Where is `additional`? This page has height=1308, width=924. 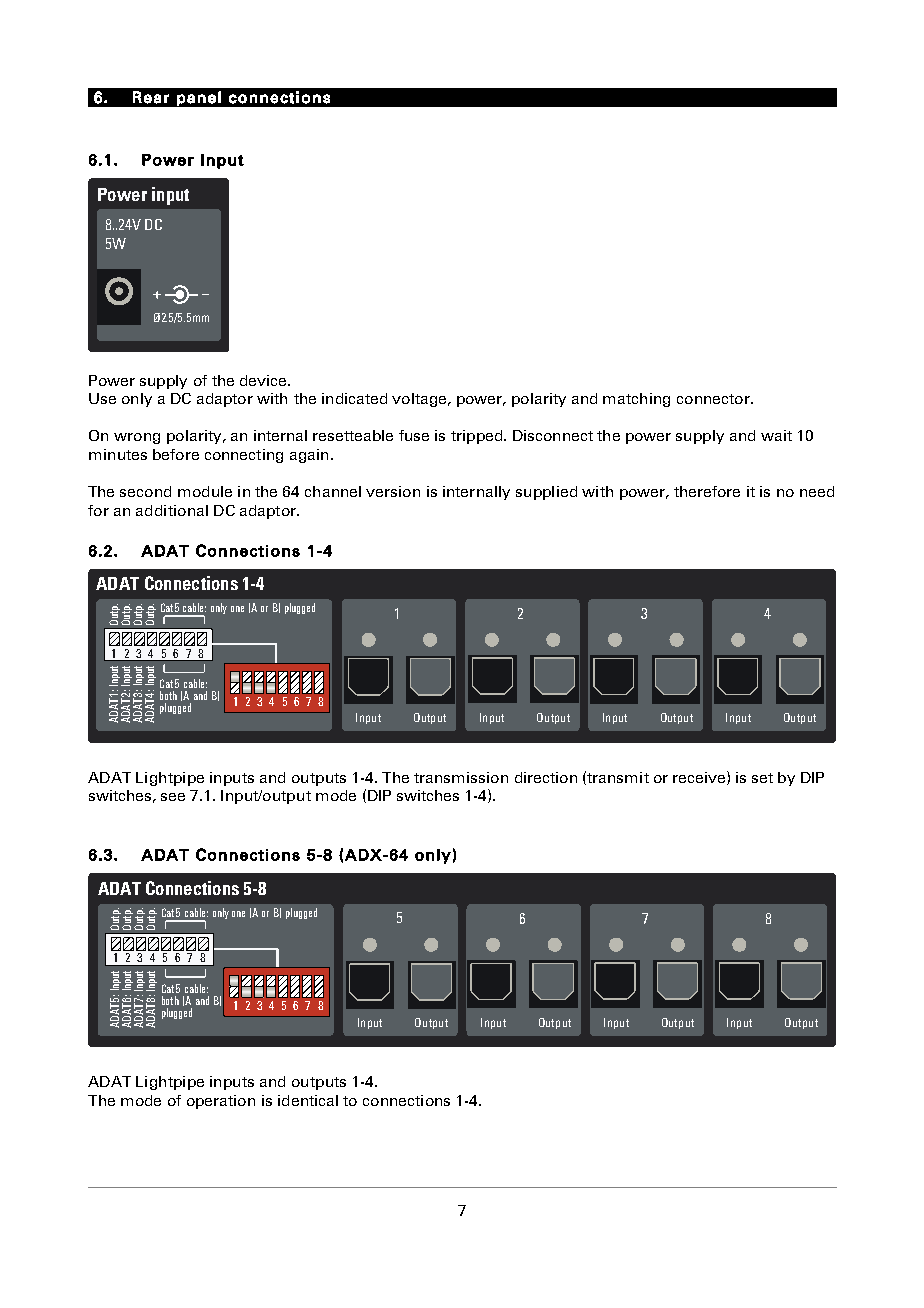
additional is located at coordinates (172, 510).
